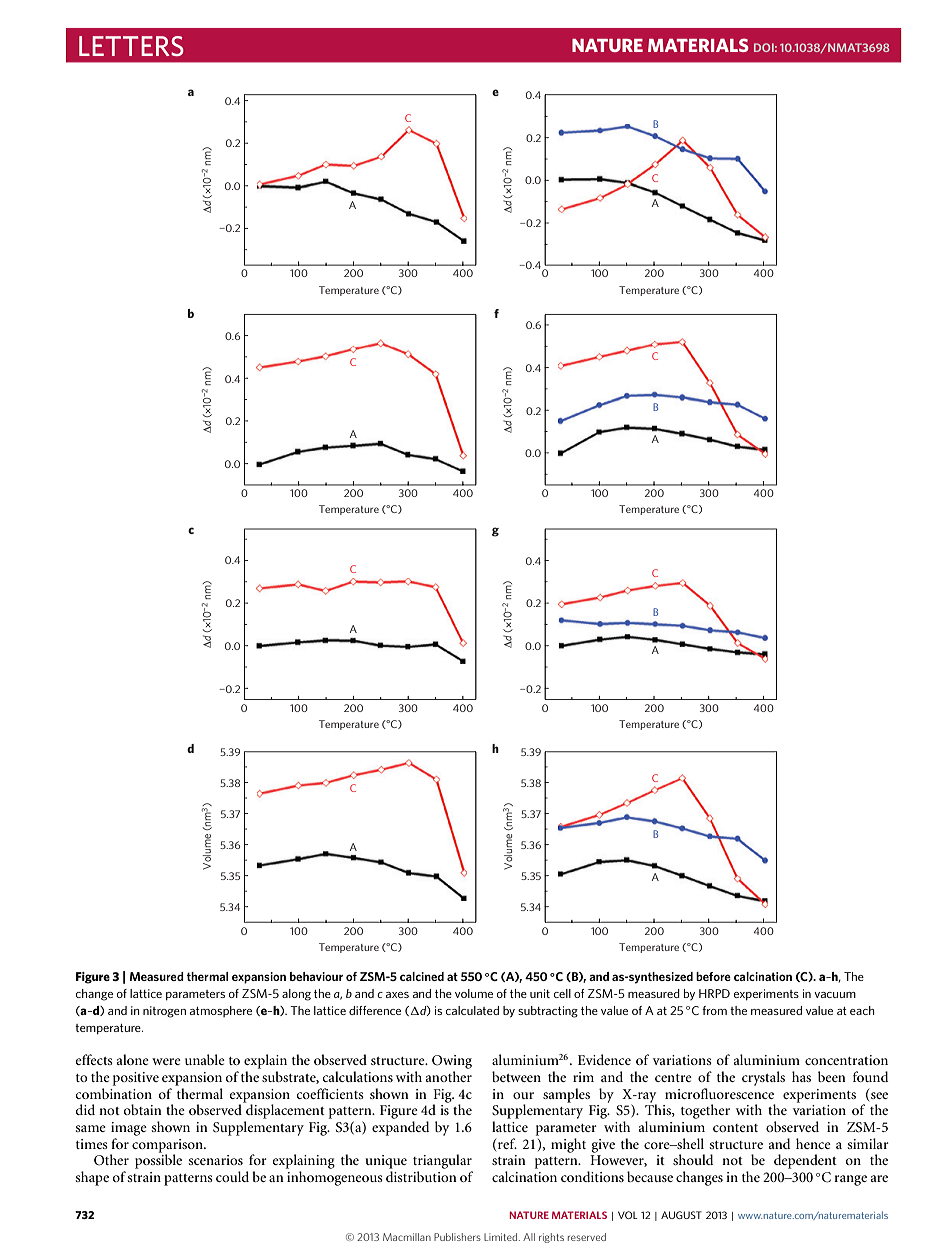 This page has width=952, height=1251. What do you see at coordinates (713, 976) in the page?
I see `before` at bounding box center [713, 976].
